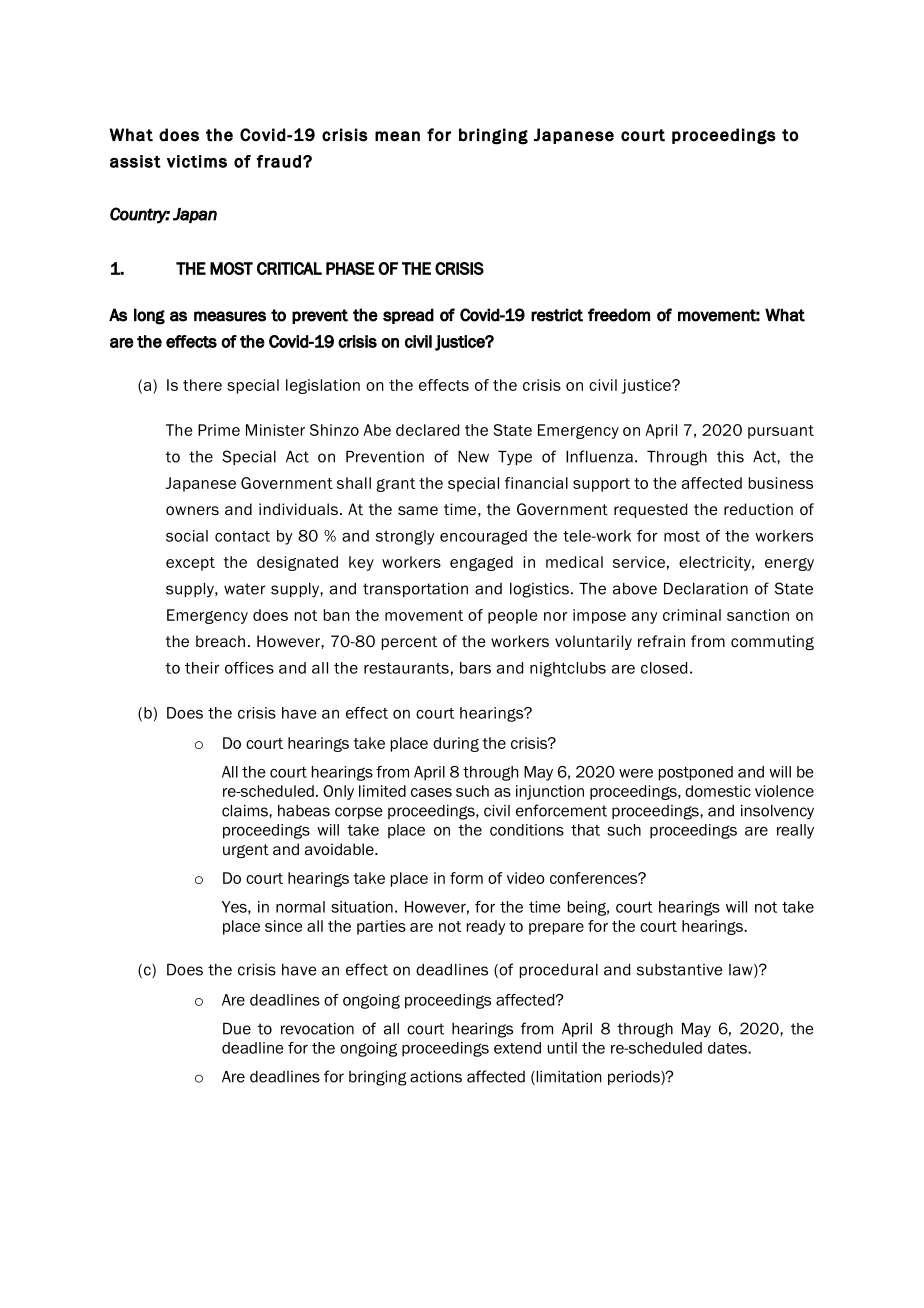 The width and height of the screenshot is (924, 1308). Describe the element at coordinates (512, 616) in the screenshot. I see `people` at that location.
